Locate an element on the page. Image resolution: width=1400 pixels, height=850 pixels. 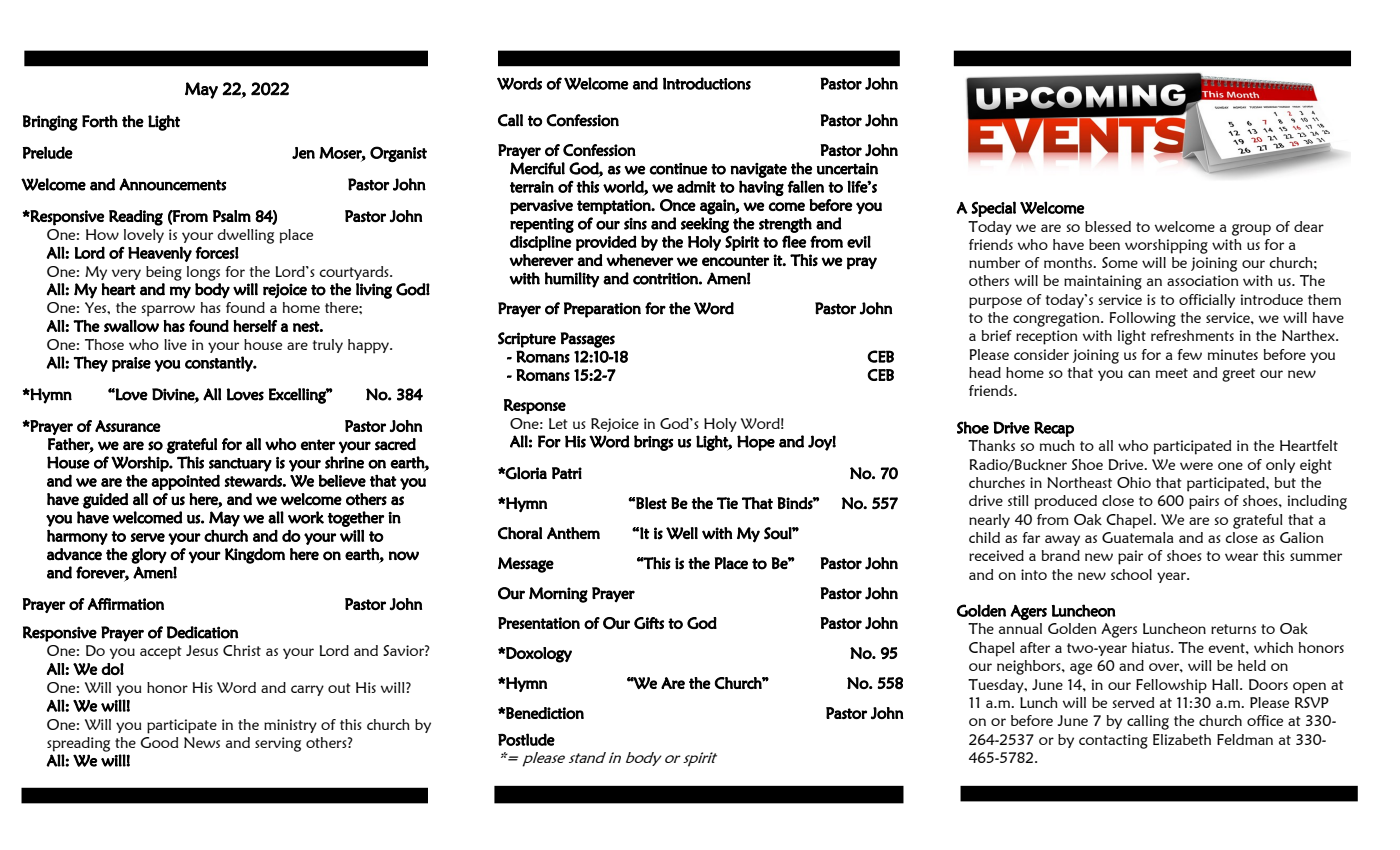
Forth is located at coordinates (100, 121).
